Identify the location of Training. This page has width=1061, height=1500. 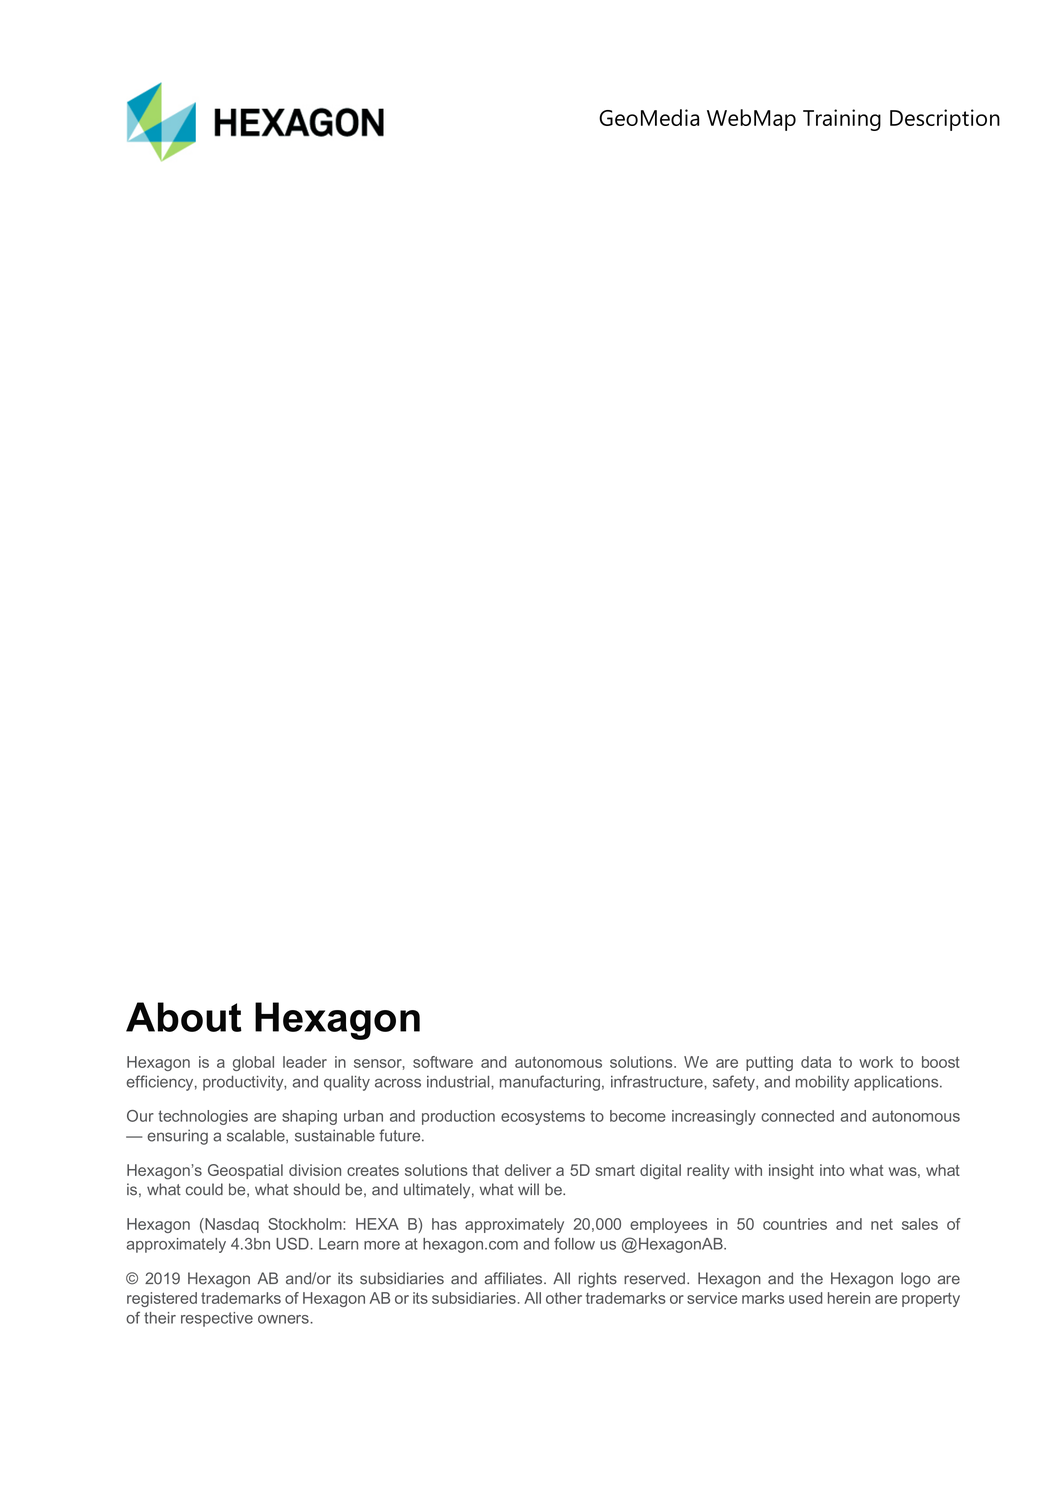
(842, 120).
